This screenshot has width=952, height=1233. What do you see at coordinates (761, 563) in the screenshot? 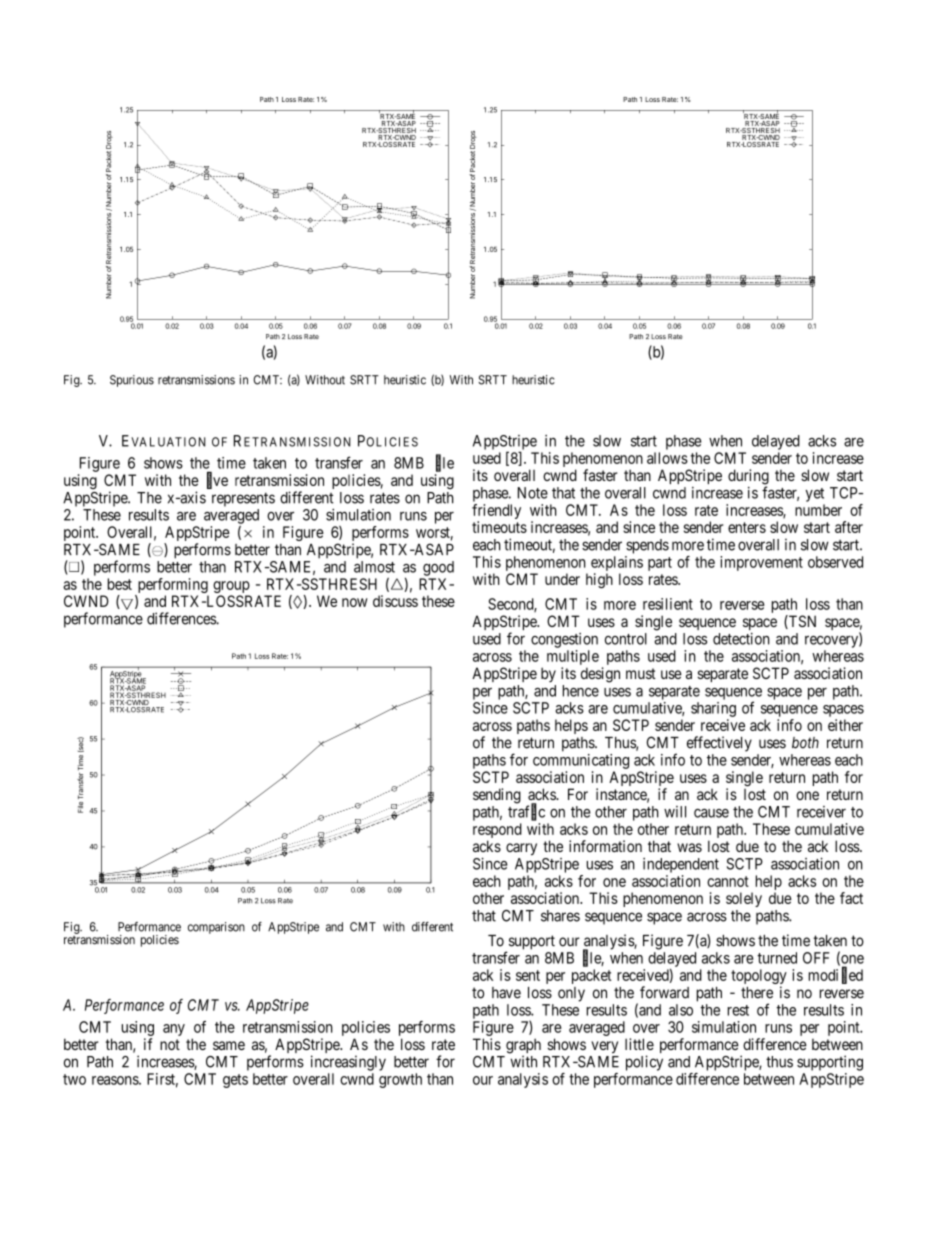
I see `improvement` at bounding box center [761, 563].
